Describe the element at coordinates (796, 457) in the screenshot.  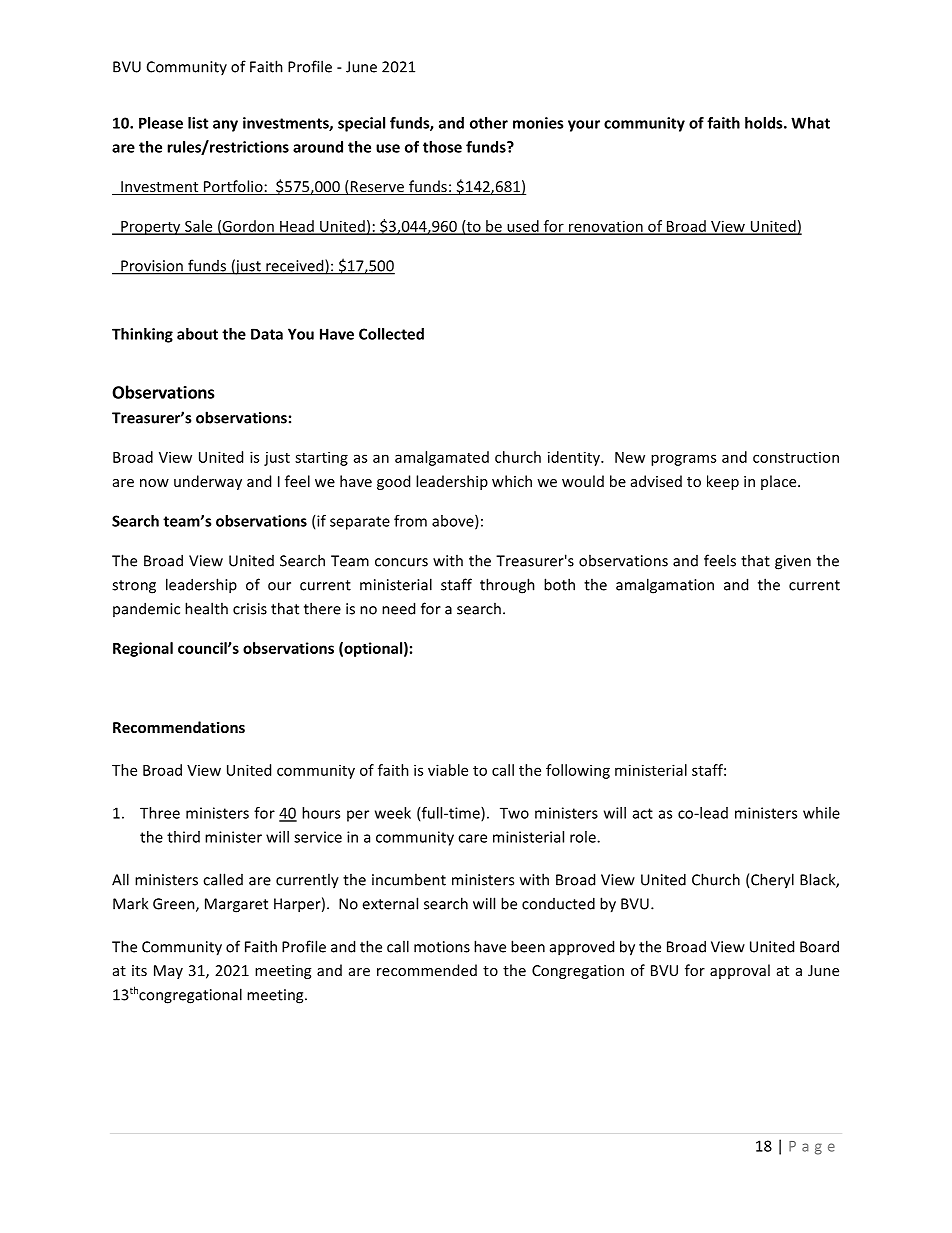
I see `construction` at that location.
